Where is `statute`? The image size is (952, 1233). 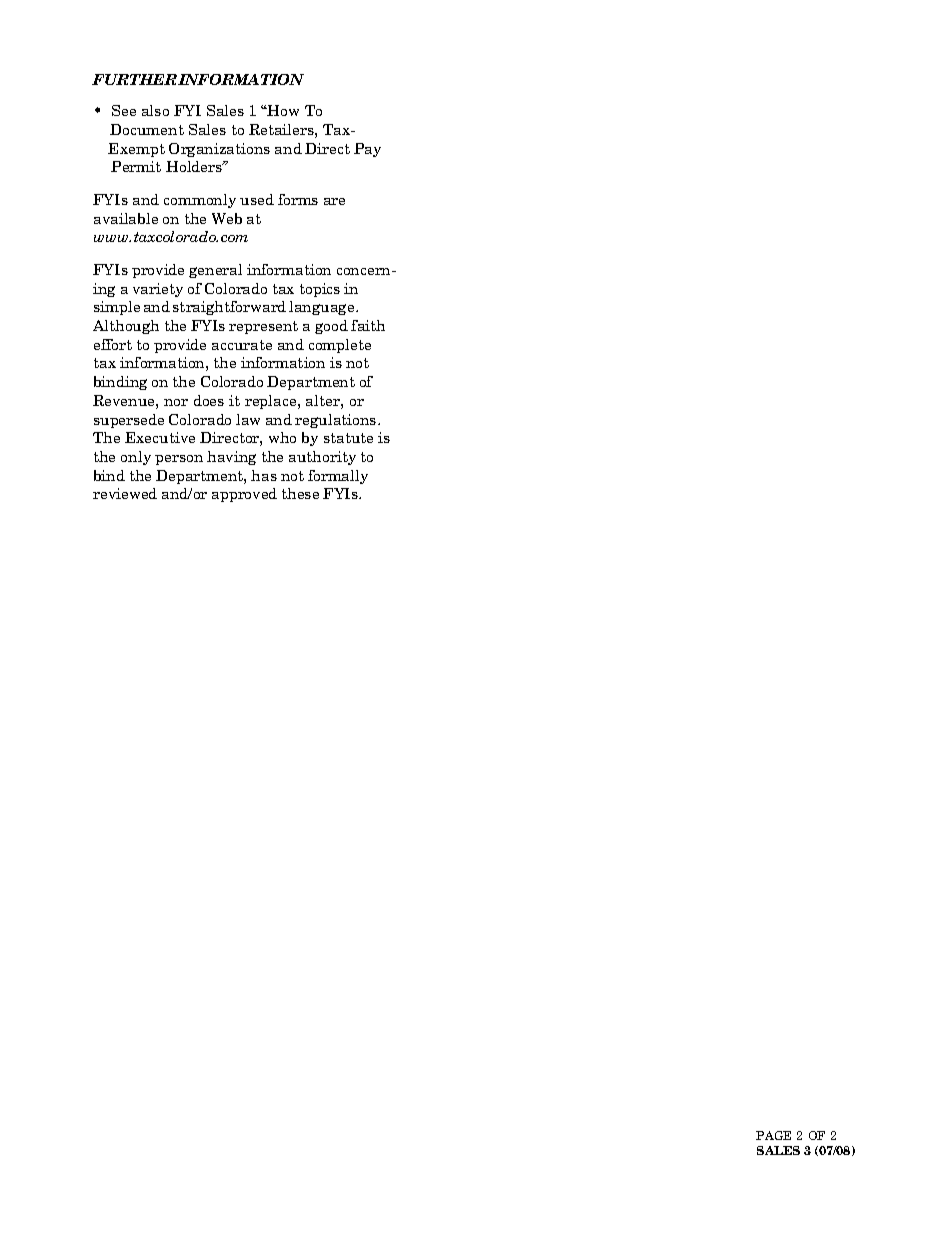 statute is located at coordinates (348, 438).
